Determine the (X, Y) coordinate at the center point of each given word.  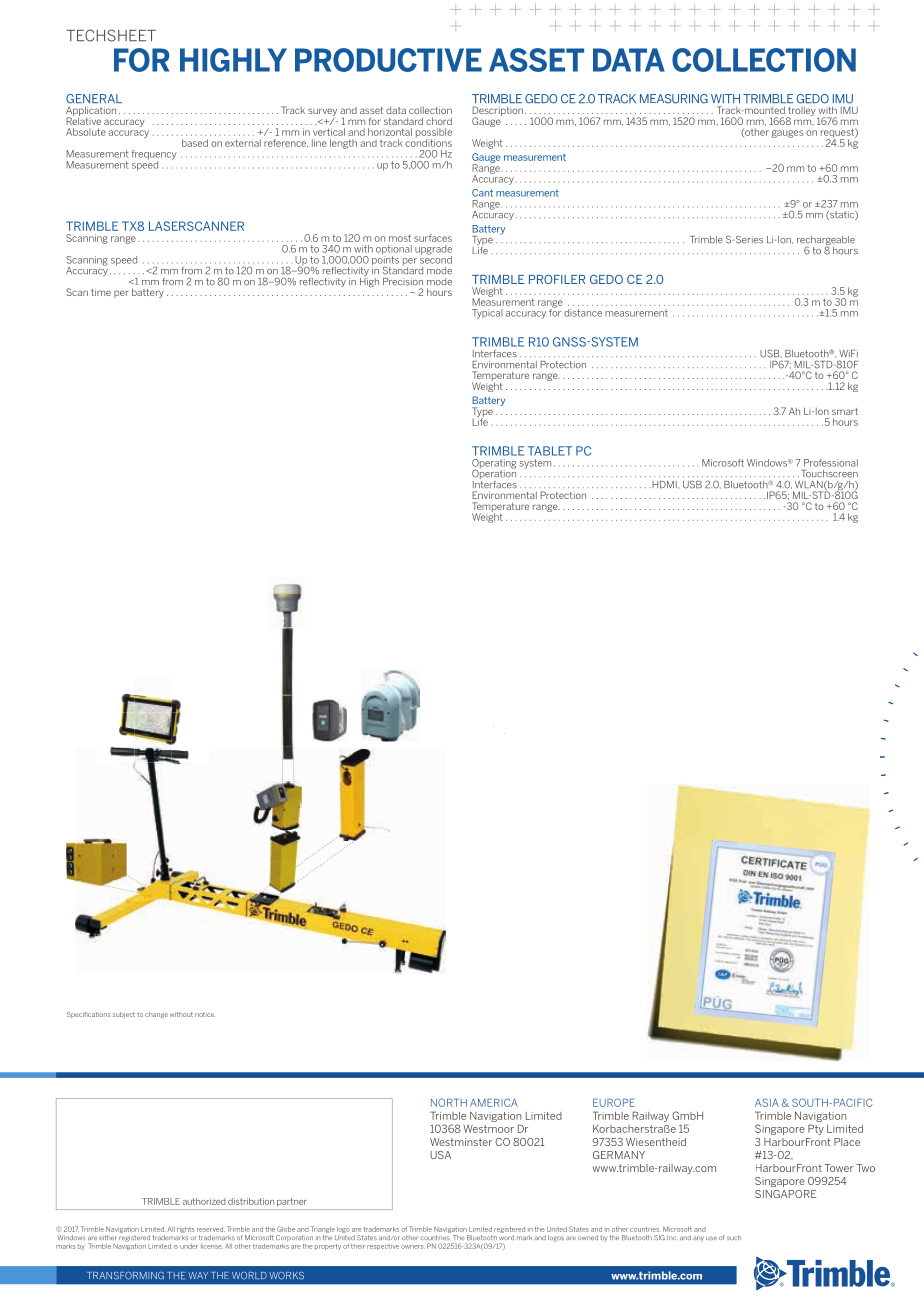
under (189, 1246)
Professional (831, 463)
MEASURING (674, 99)
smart (845, 411)
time (101, 292)
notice (204, 1014)
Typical (487, 314)
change (156, 1015)
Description (497, 112)
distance (583, 313)
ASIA (767, 1102)
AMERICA (494, 1102)
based (195, 143)
